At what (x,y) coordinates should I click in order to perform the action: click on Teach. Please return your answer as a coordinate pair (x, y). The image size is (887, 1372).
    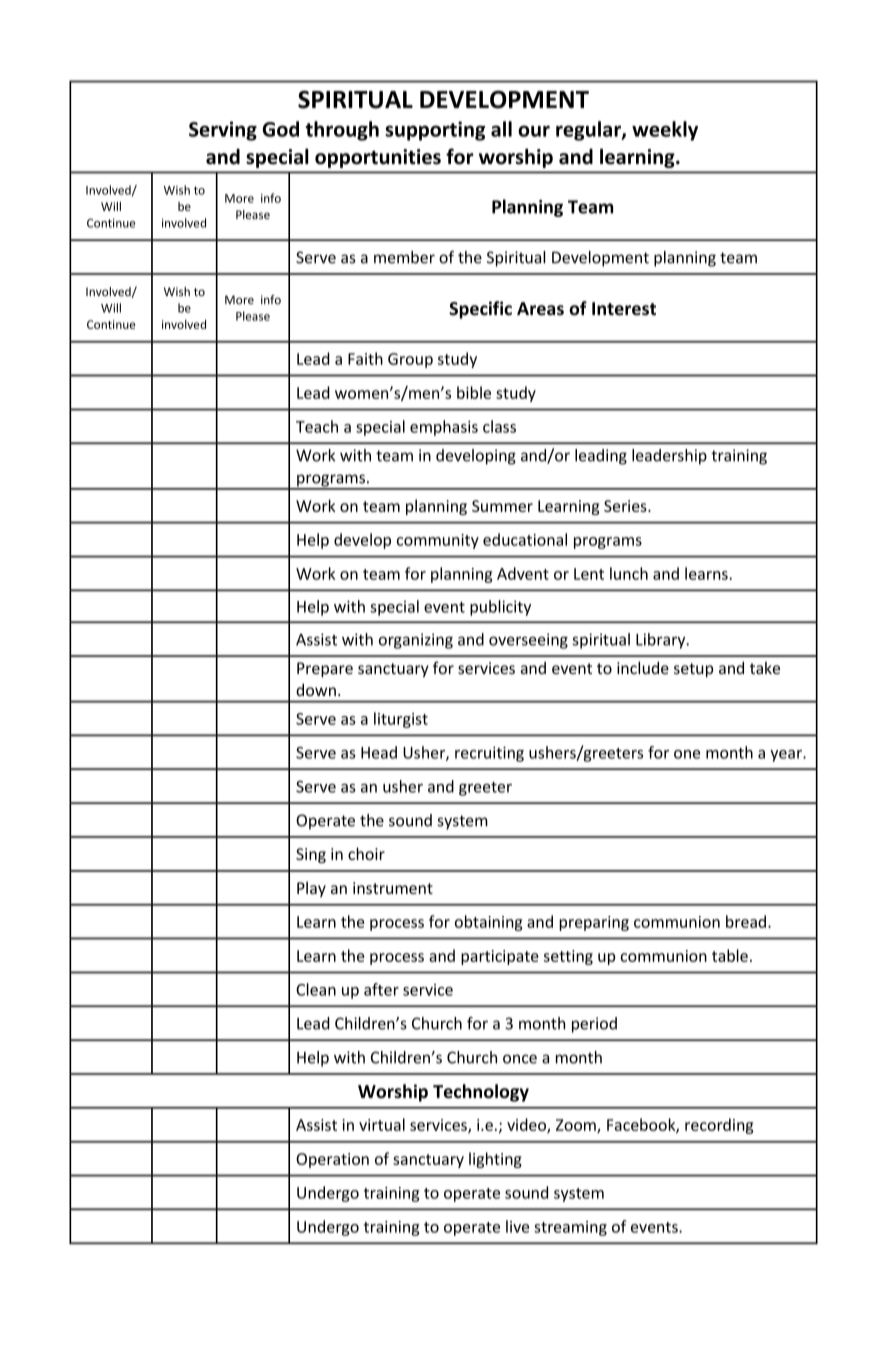
    Looking at the image, I should click on (317, 426).
